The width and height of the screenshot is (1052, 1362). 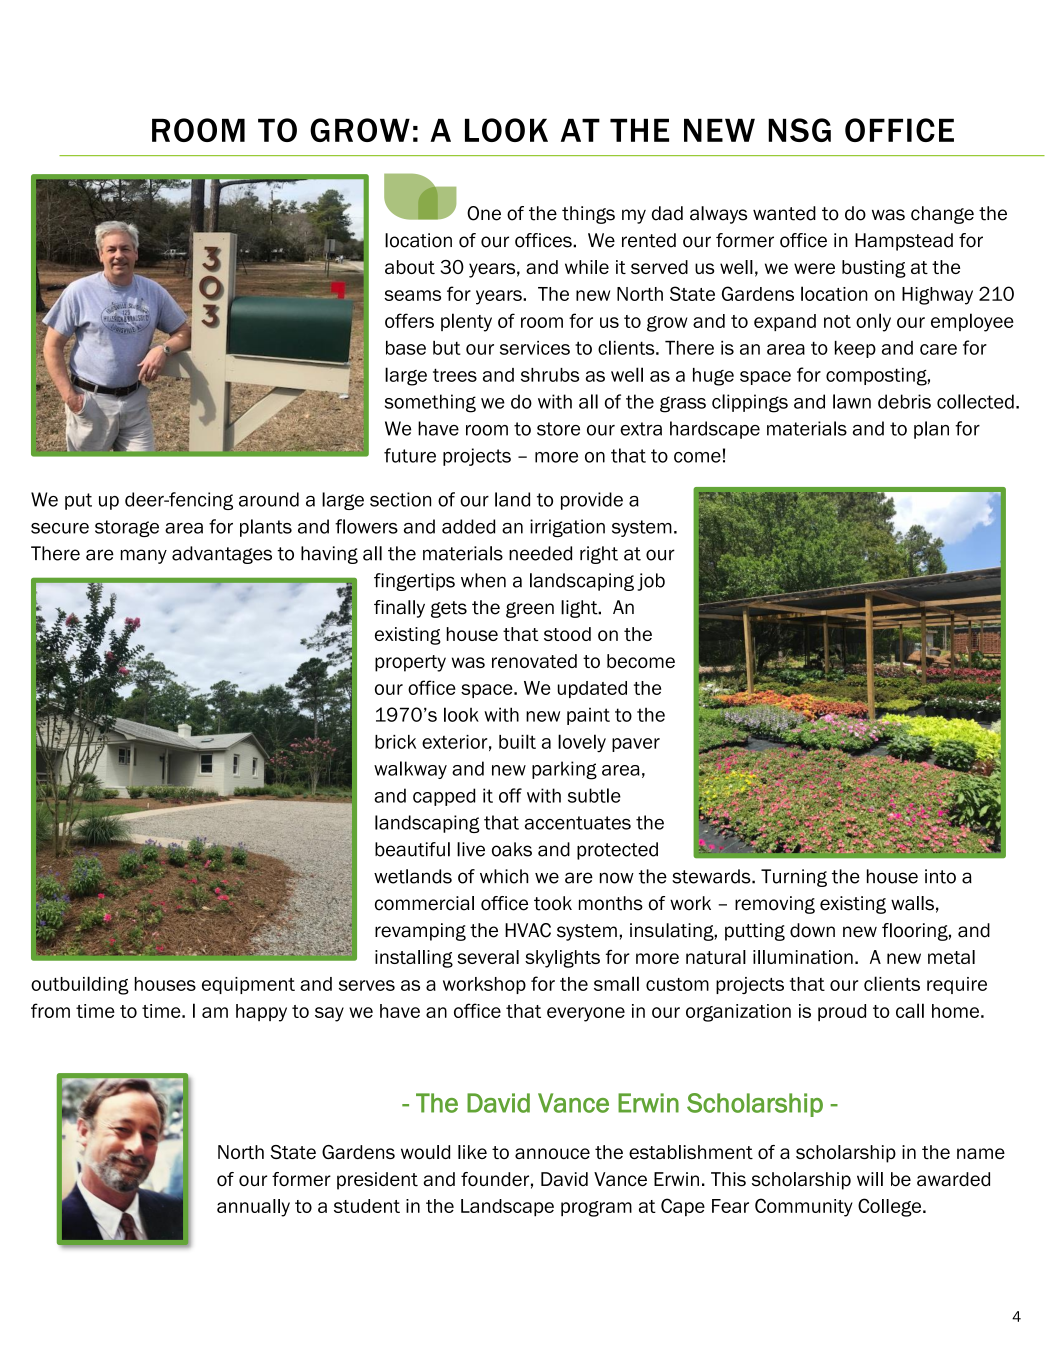 What do you see at coordinates (842, 1012) in the screenshot?
I see `proud` at bounding box center [842, 1012].
